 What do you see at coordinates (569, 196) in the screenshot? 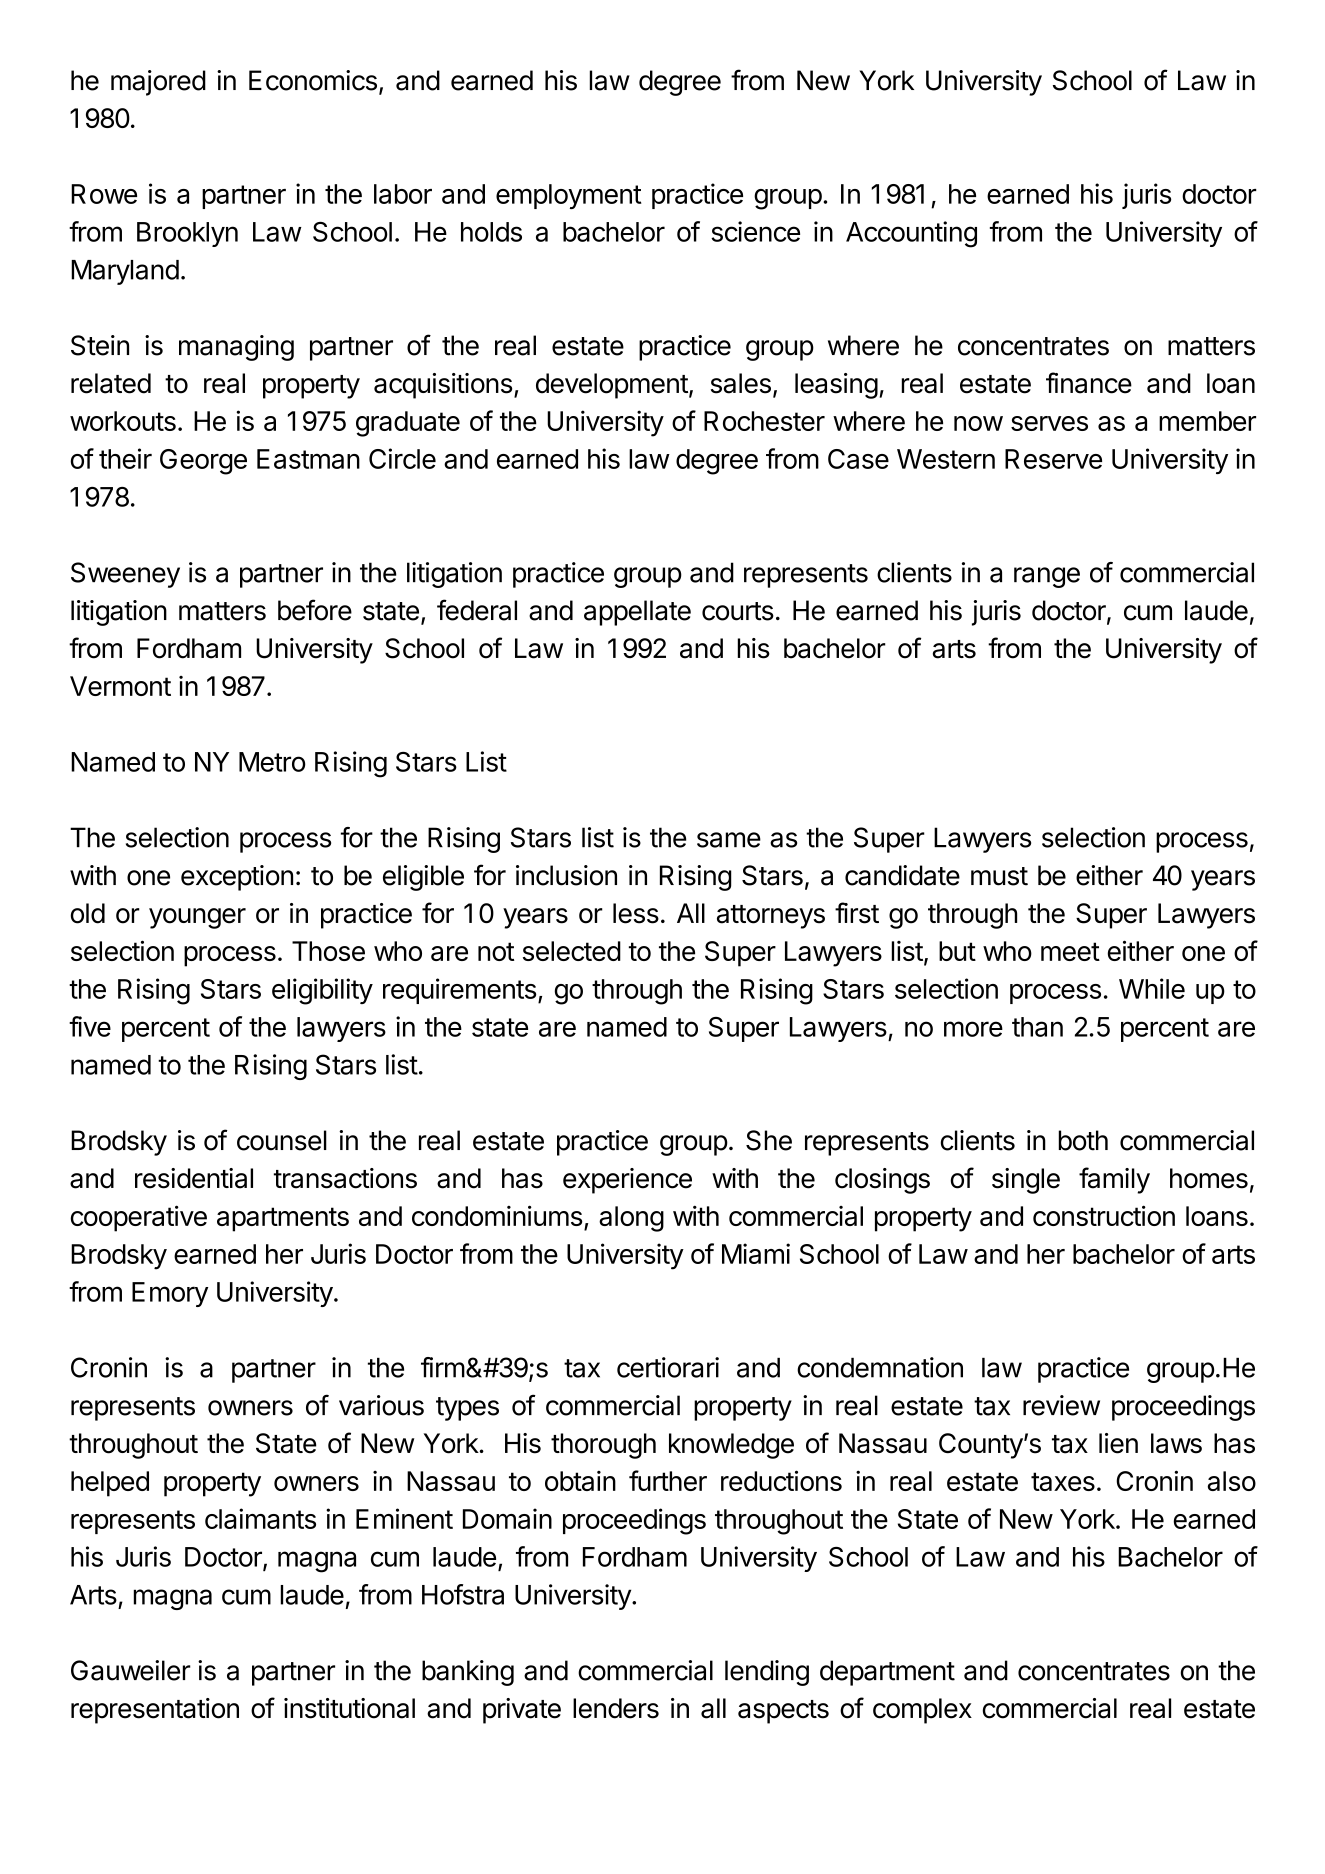
I see `employment` at bounding box center [569, 196].
